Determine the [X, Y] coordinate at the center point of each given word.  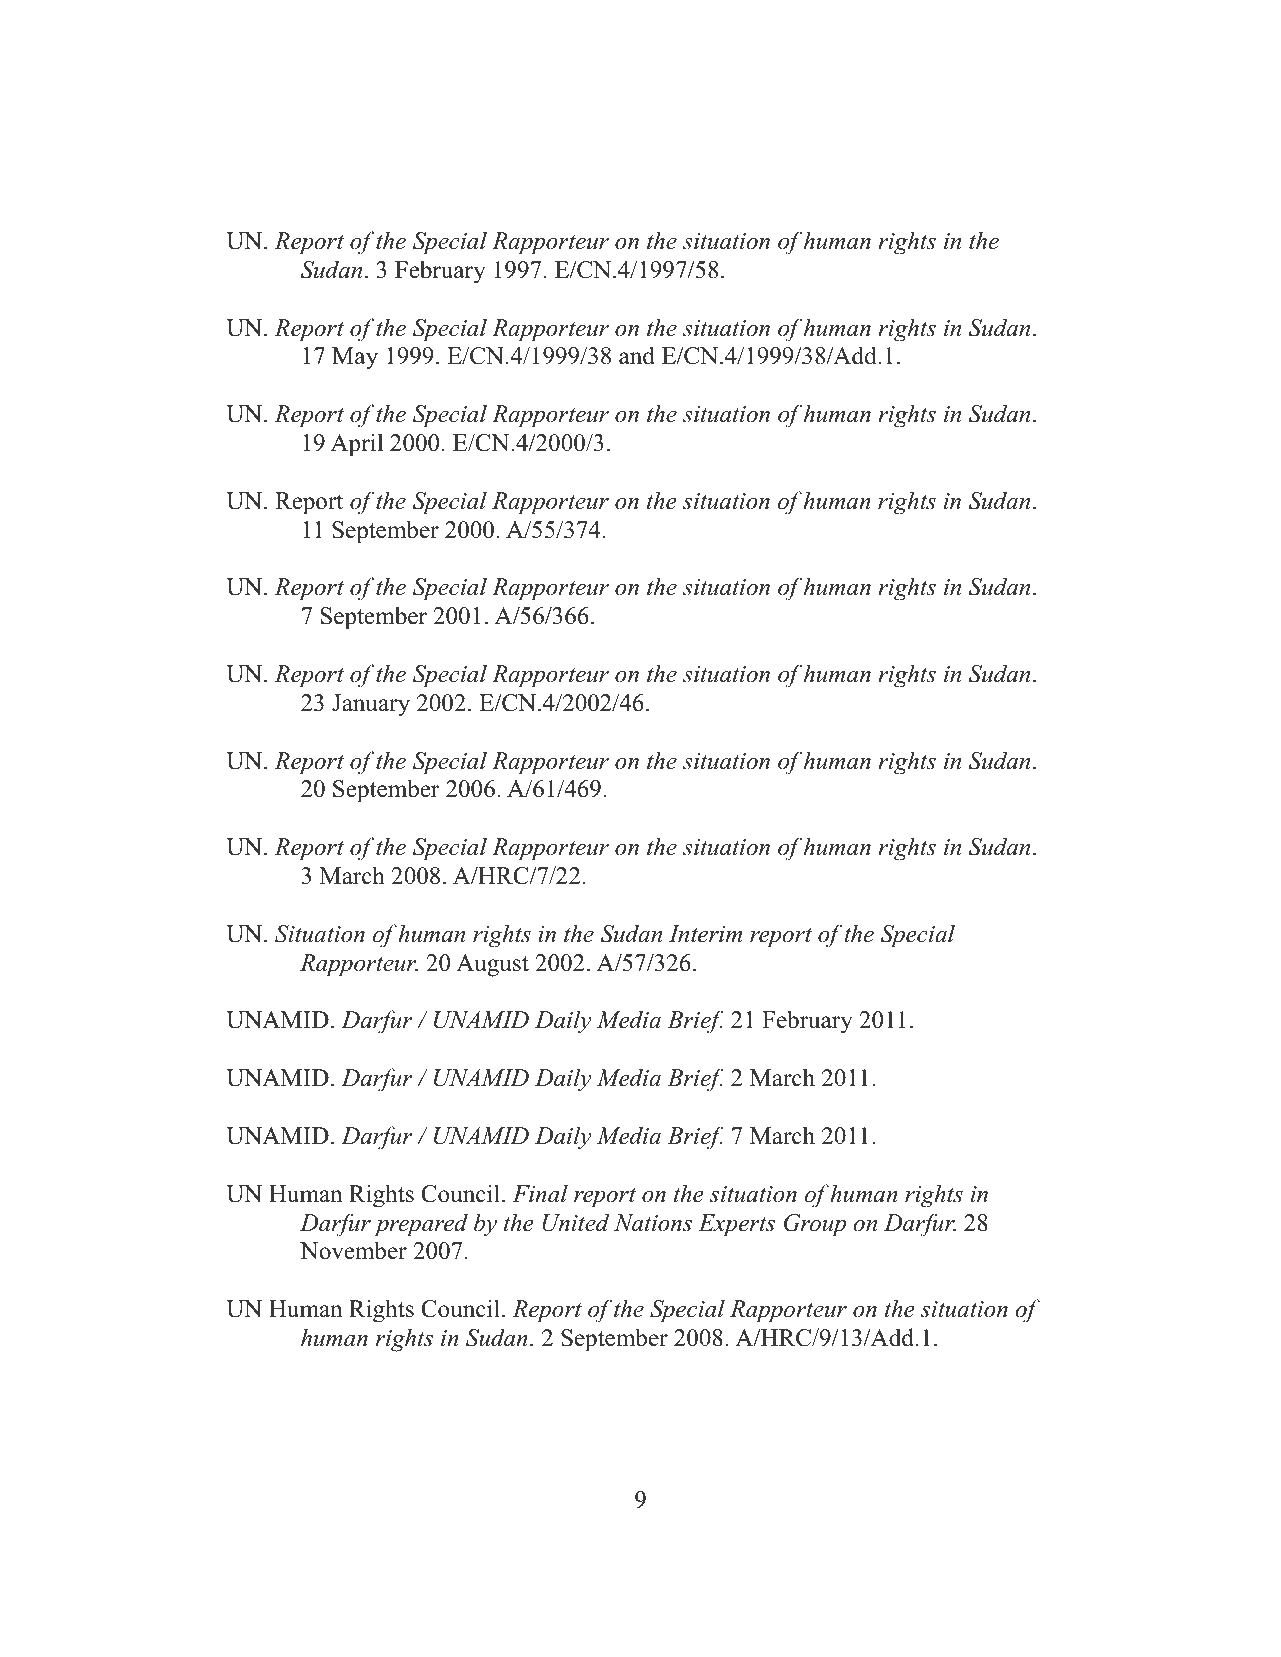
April [357, 445]
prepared [421, 1225]
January [371, 705]
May [355, 358]
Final [540, 1193]
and [637, 355]
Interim [705, 934]
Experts [736, 1225]
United [575, 1222]
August [492, 965]
